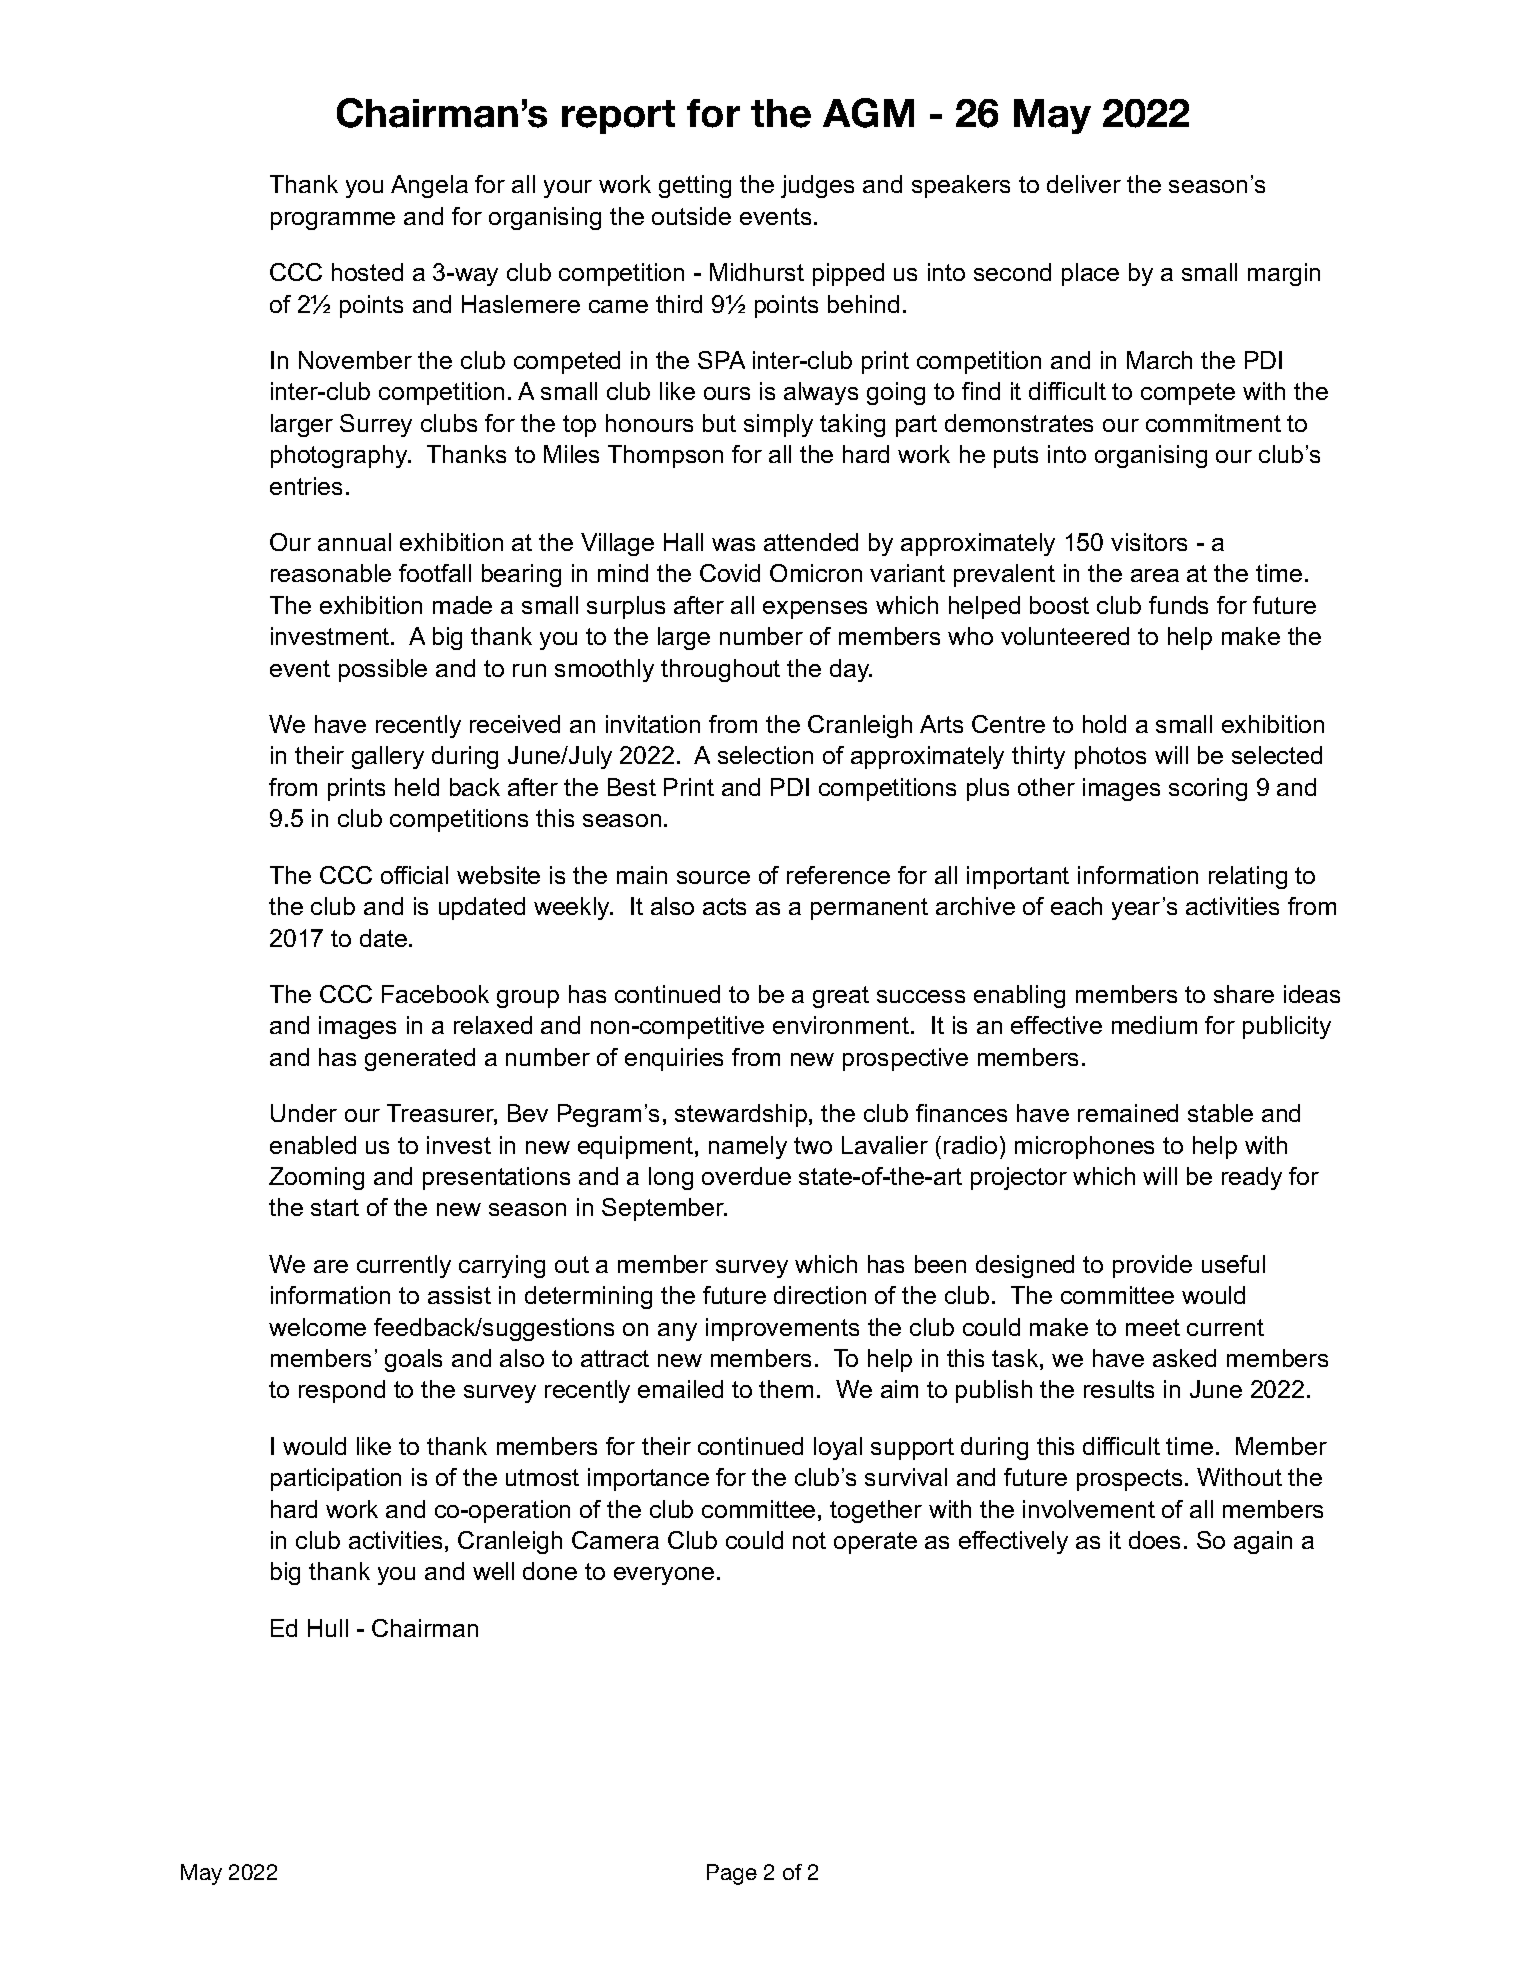 This screenshot has height=1975, width=1526. Describe the element at coordinates (813, 1145) in the screenshot. I see `two` at that location.
